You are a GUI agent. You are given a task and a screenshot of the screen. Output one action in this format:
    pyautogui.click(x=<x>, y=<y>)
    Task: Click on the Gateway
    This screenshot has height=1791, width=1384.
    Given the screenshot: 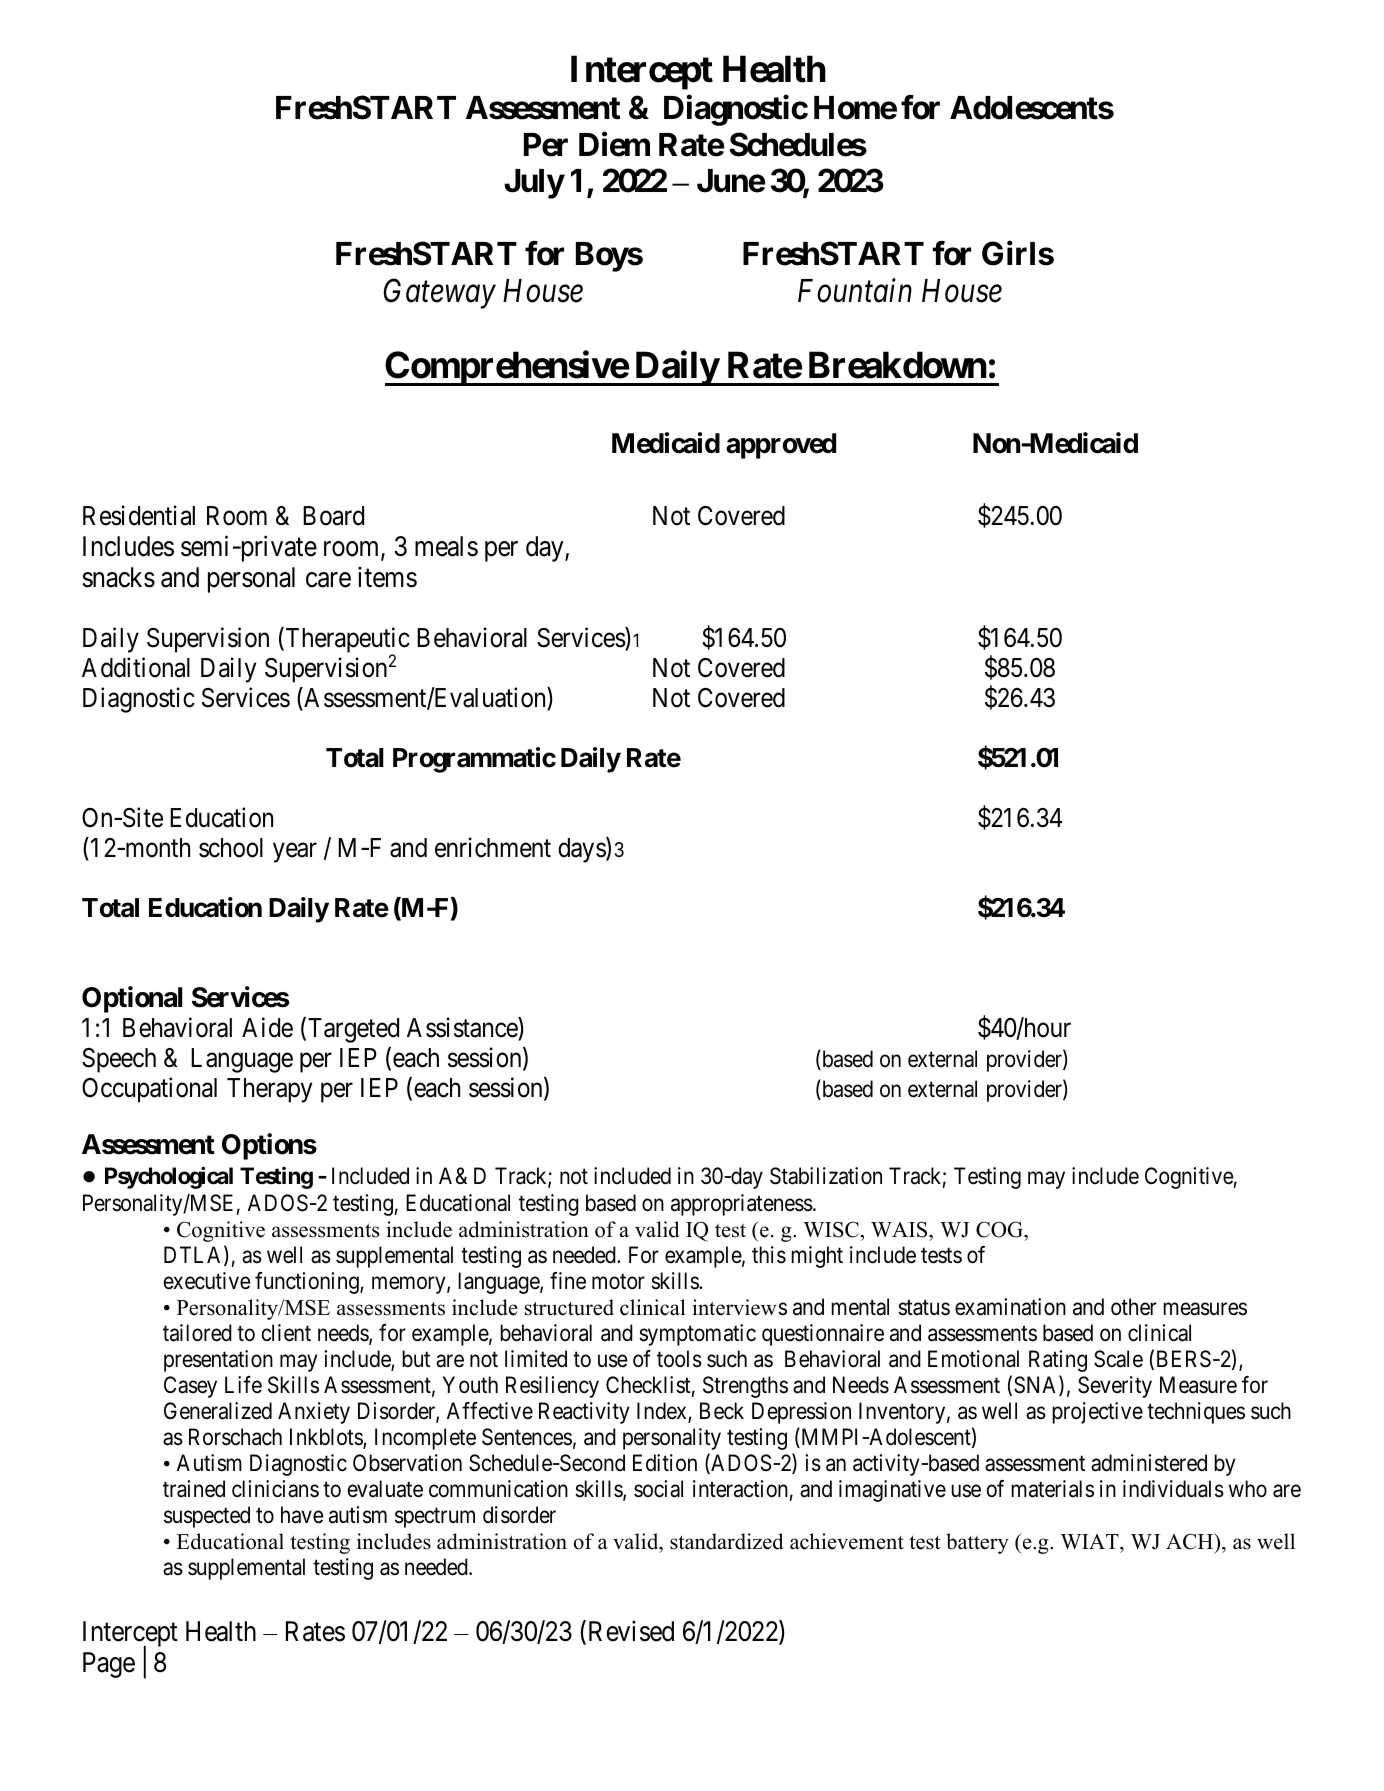 What is the action you would take?
    pyautogui.click(x=440, y=293)
